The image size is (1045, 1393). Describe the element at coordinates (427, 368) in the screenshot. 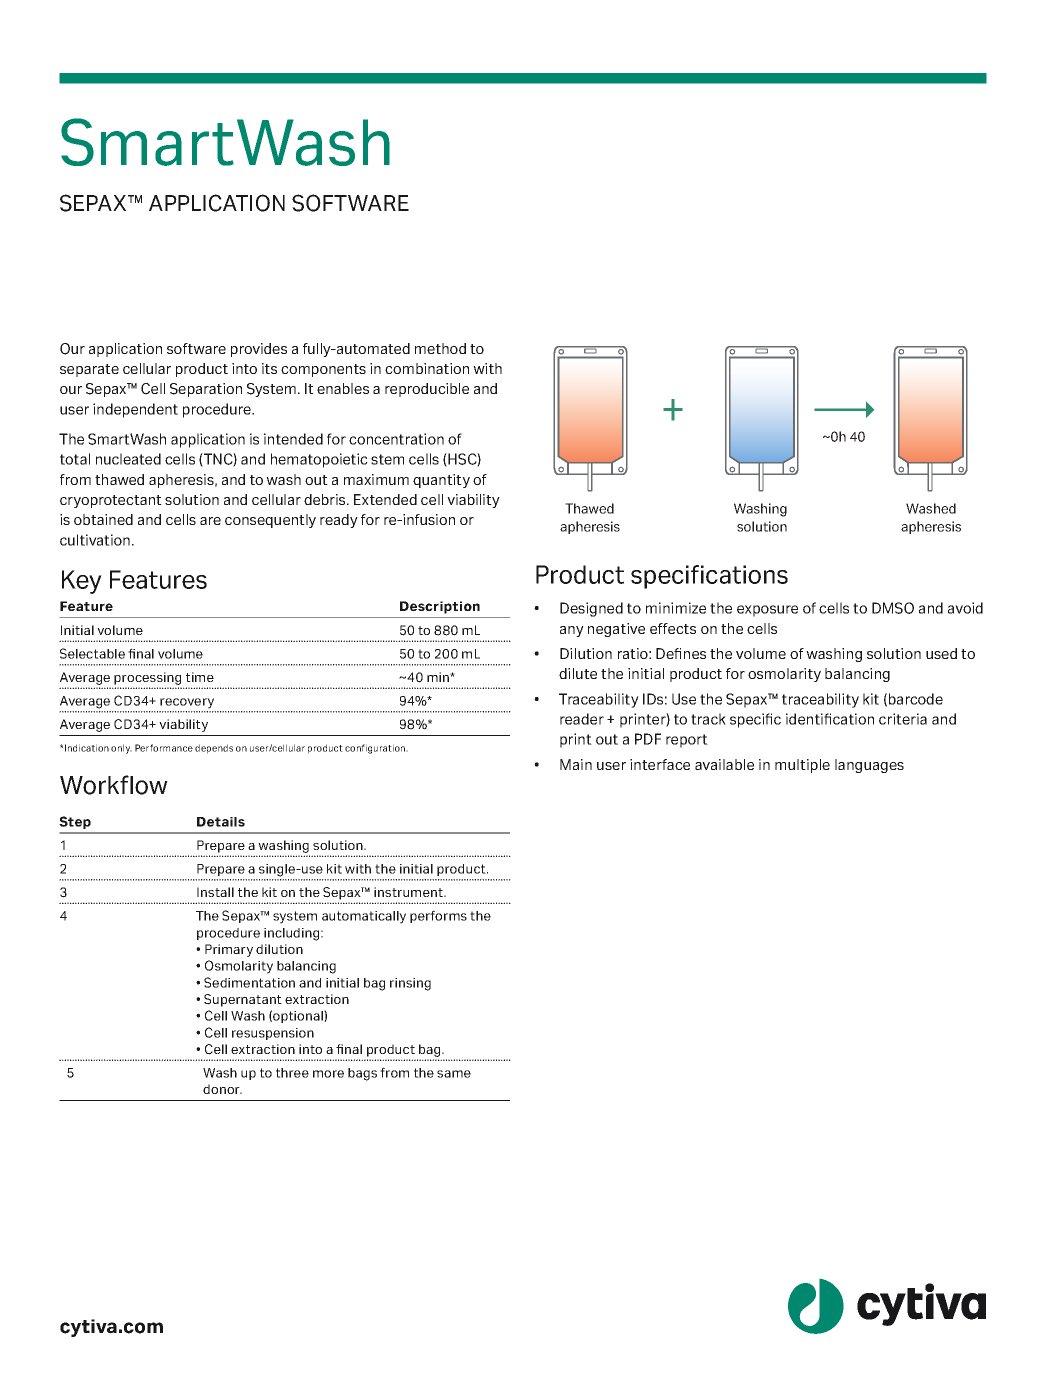

I see `combination` at that location.
